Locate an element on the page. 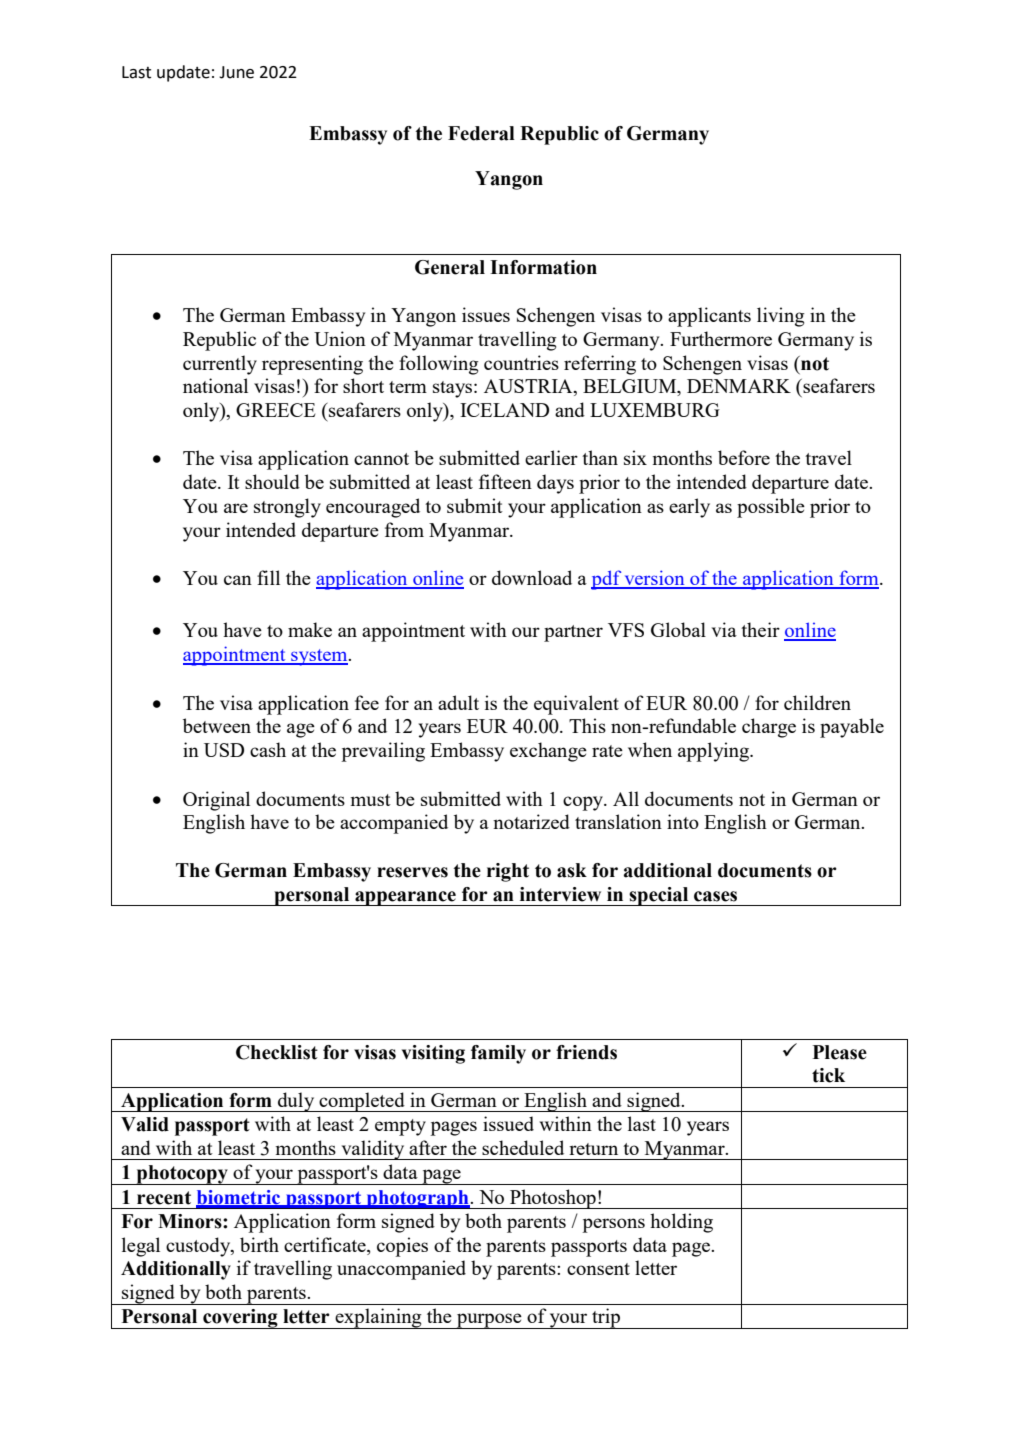 This image has width=1019, height=1441. between is located at coordinates (217, 725).
